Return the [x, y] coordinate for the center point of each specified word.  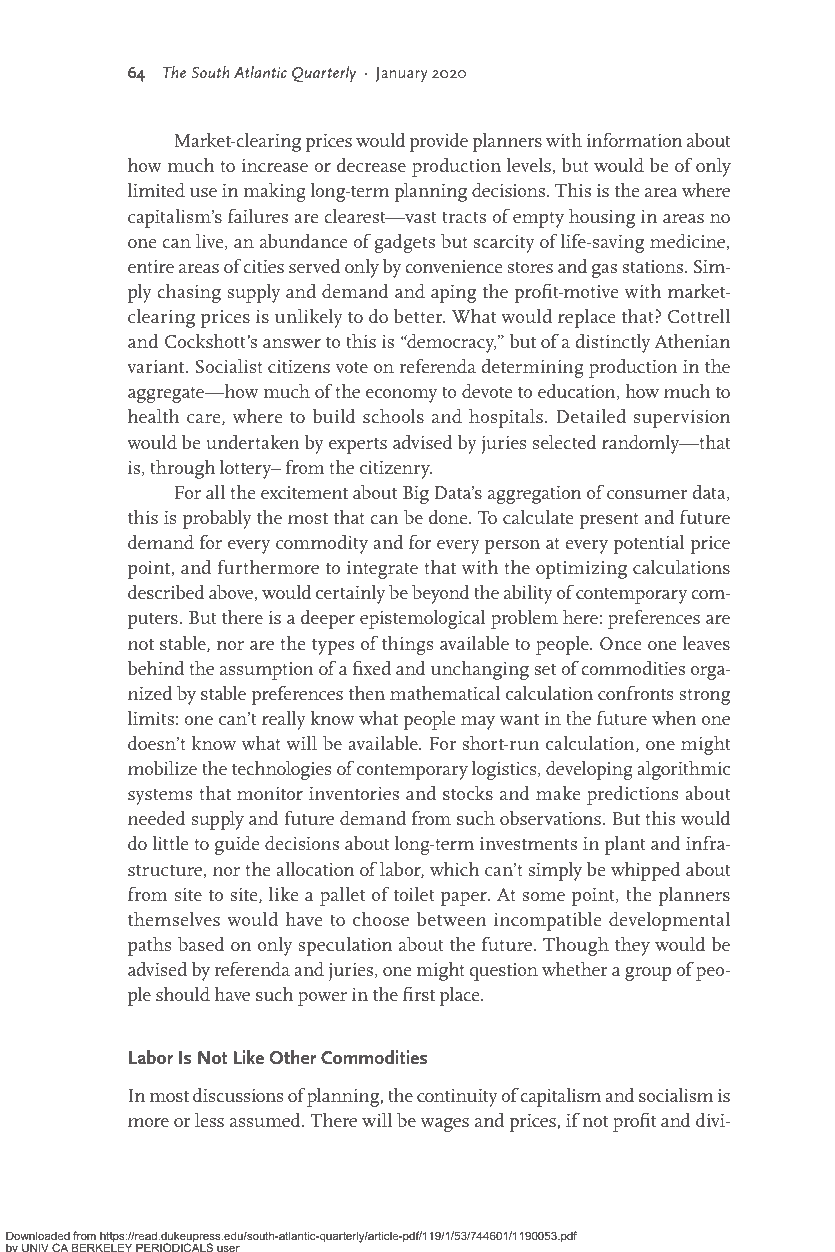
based [201, 944]
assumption [267, 671]
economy [401, 396]
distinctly [612, 343]
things [407, 645]
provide [439, 142]
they [632, 946]
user [228, 1249]
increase [274, 165]
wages [445, 1125]
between [452, 919]
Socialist [229, 366]
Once [621, 644]
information [634, 139]
